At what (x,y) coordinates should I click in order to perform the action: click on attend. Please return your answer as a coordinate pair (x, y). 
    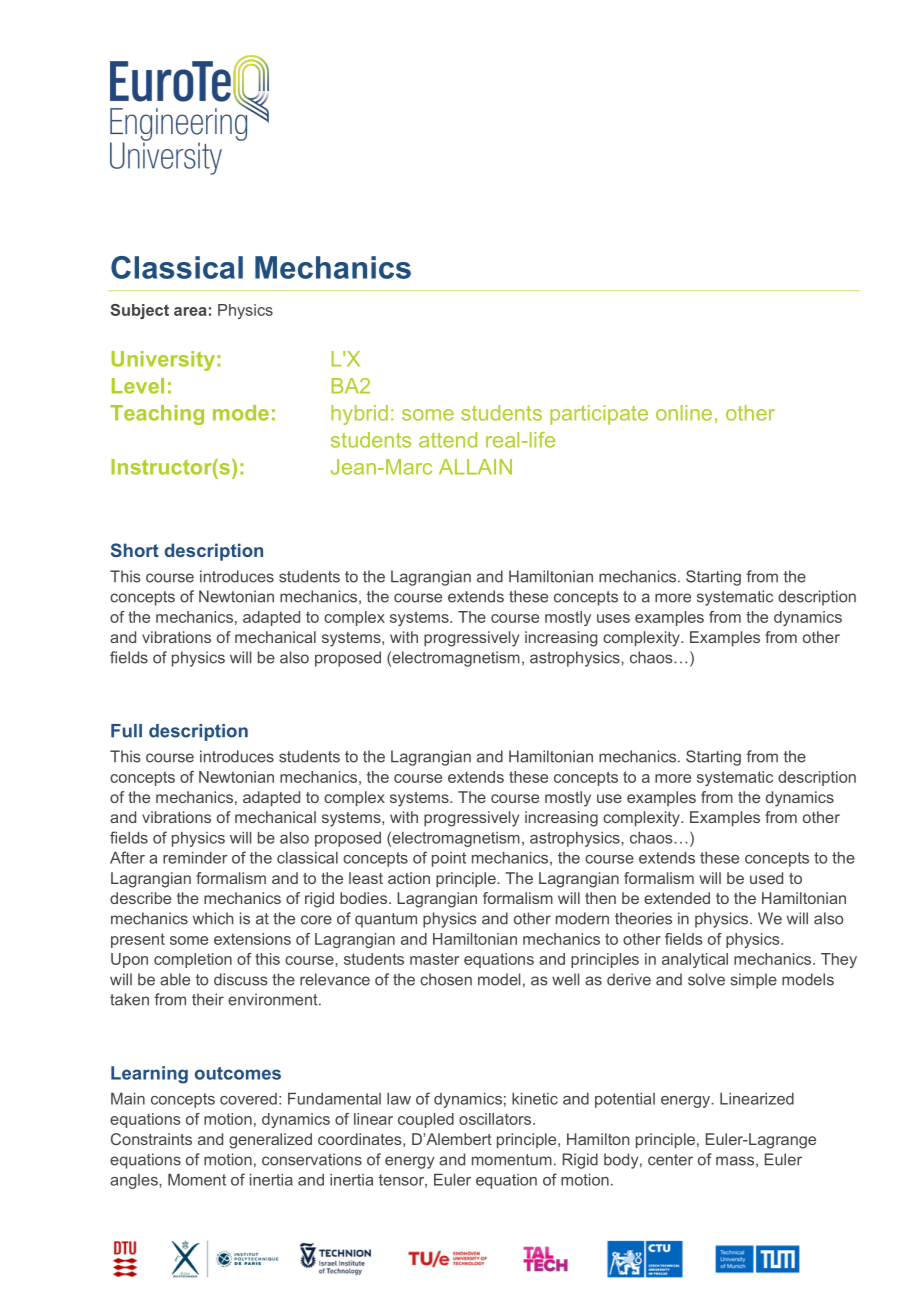
    Looking at the image, I should click on (448, 440).
